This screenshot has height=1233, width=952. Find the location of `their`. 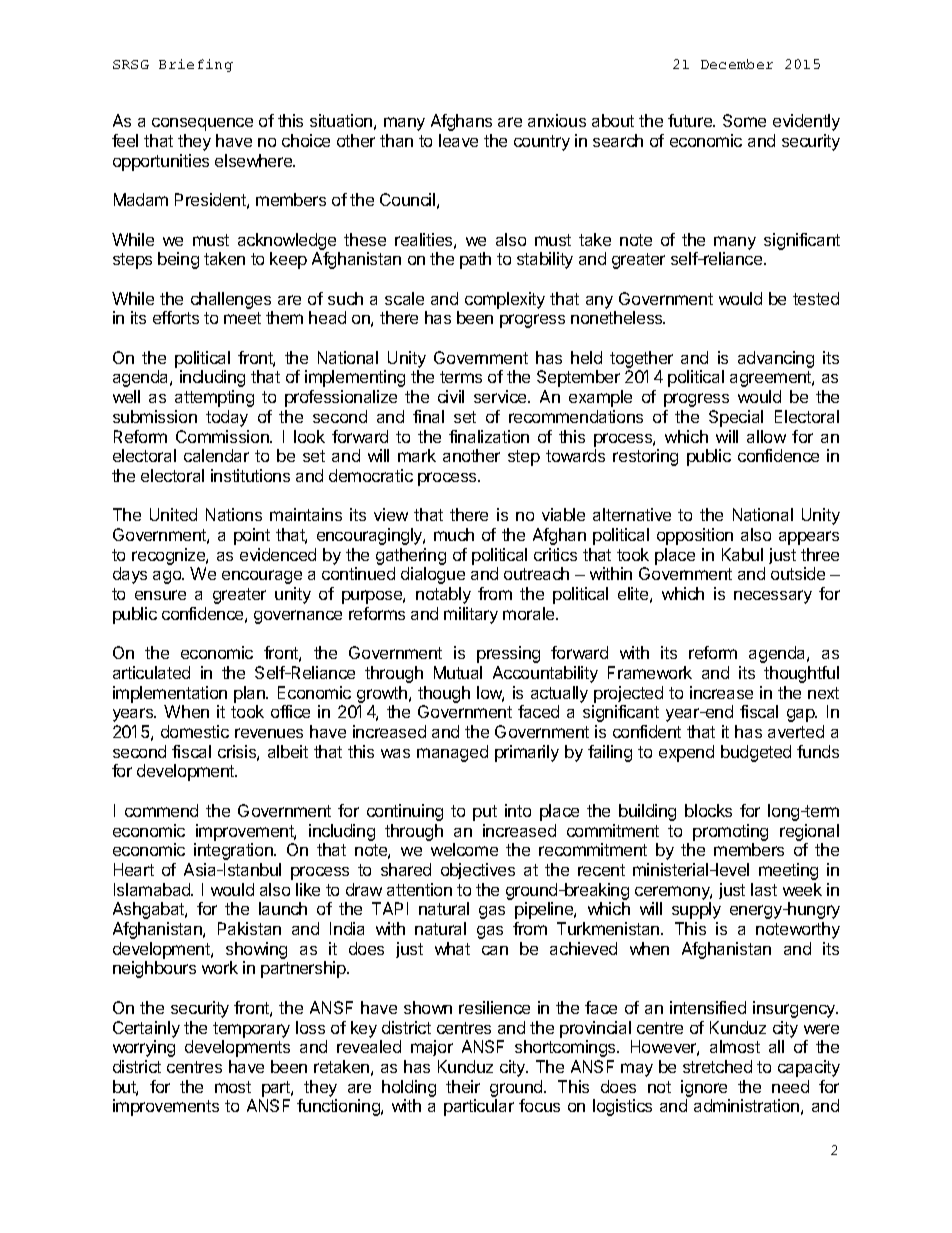

their is located at coordinates (463, 1086).
